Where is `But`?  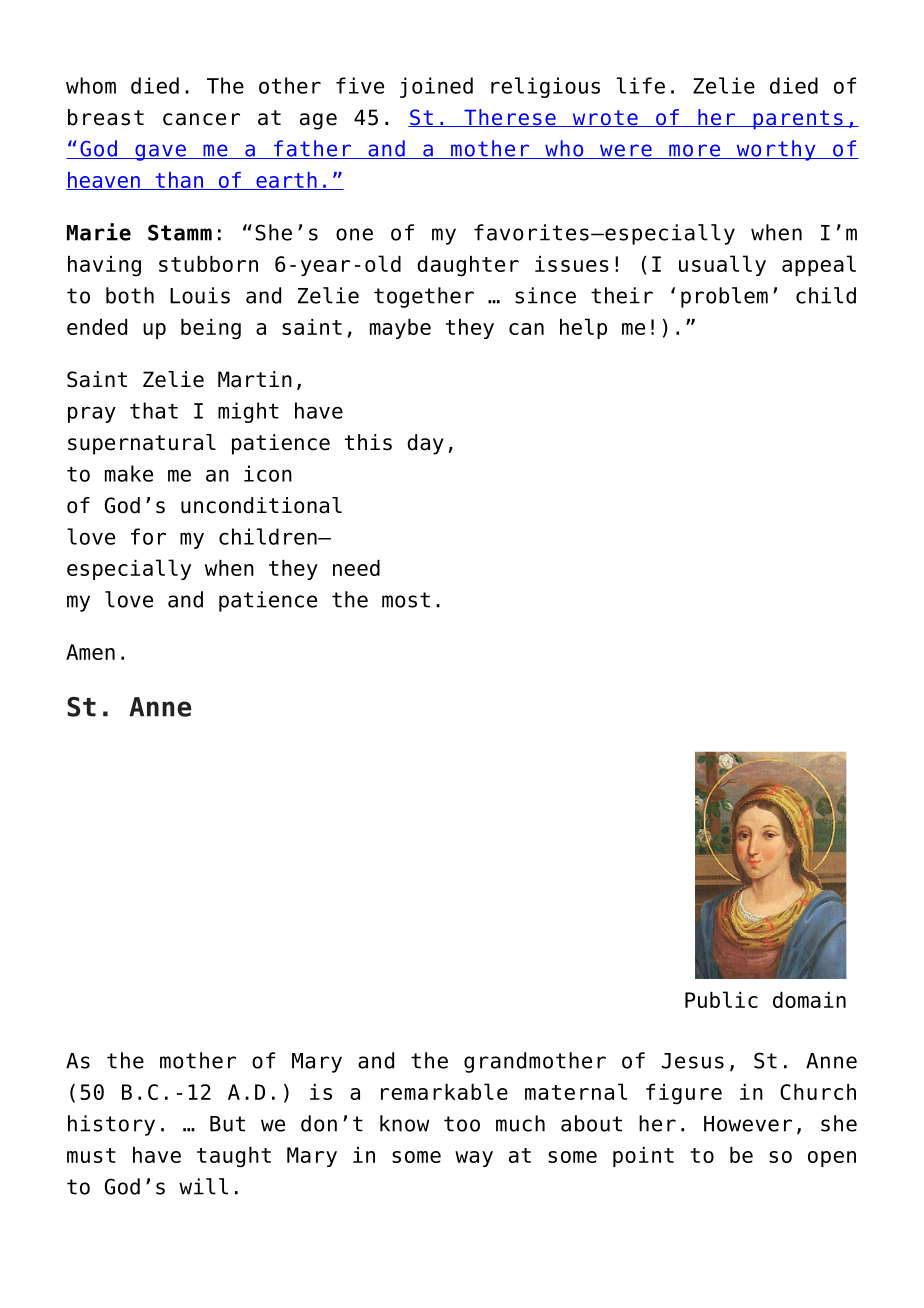
But is located at coordinates (227, 1124).
